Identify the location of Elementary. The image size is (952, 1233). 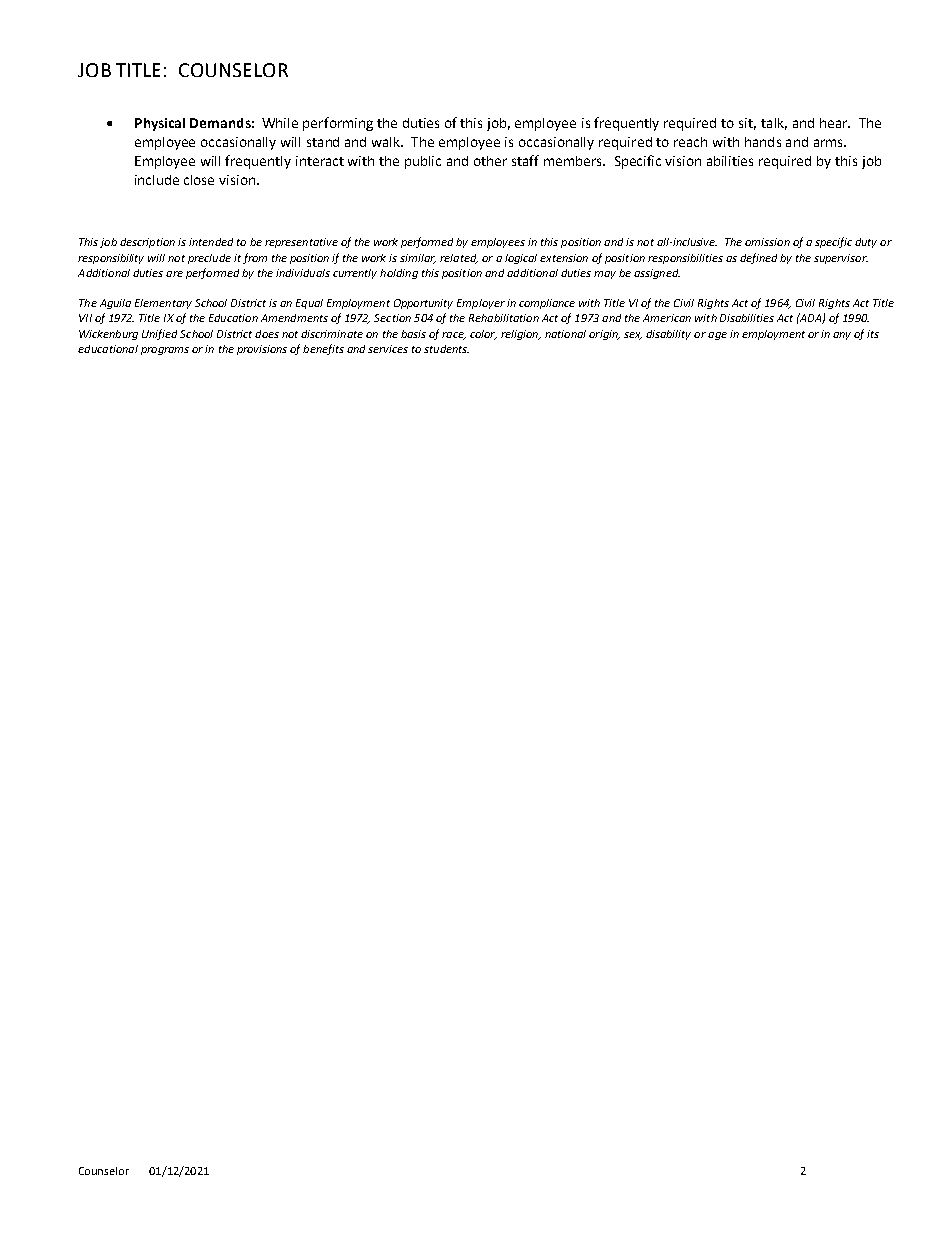
(163, 304).
